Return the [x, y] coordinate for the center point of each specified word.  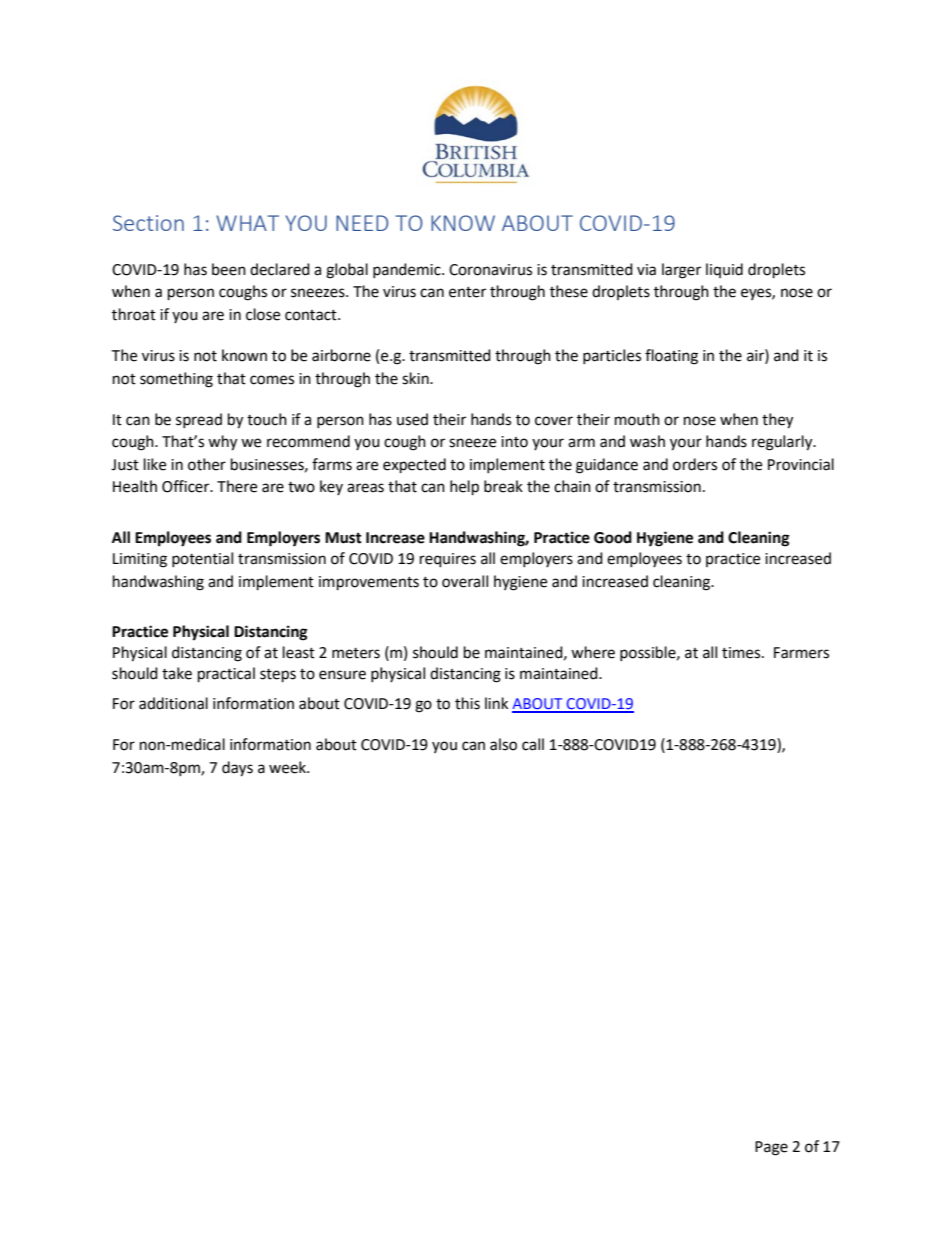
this [467, 703]
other [207, 464]
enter [467, 292]
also [503, 744]
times [742, 653]
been [229, 269]
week [288, 767]
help [464, 488]
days [237, 769]
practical [226, 675]
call [533, 744]
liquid [724, 270]
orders [695, 464]
